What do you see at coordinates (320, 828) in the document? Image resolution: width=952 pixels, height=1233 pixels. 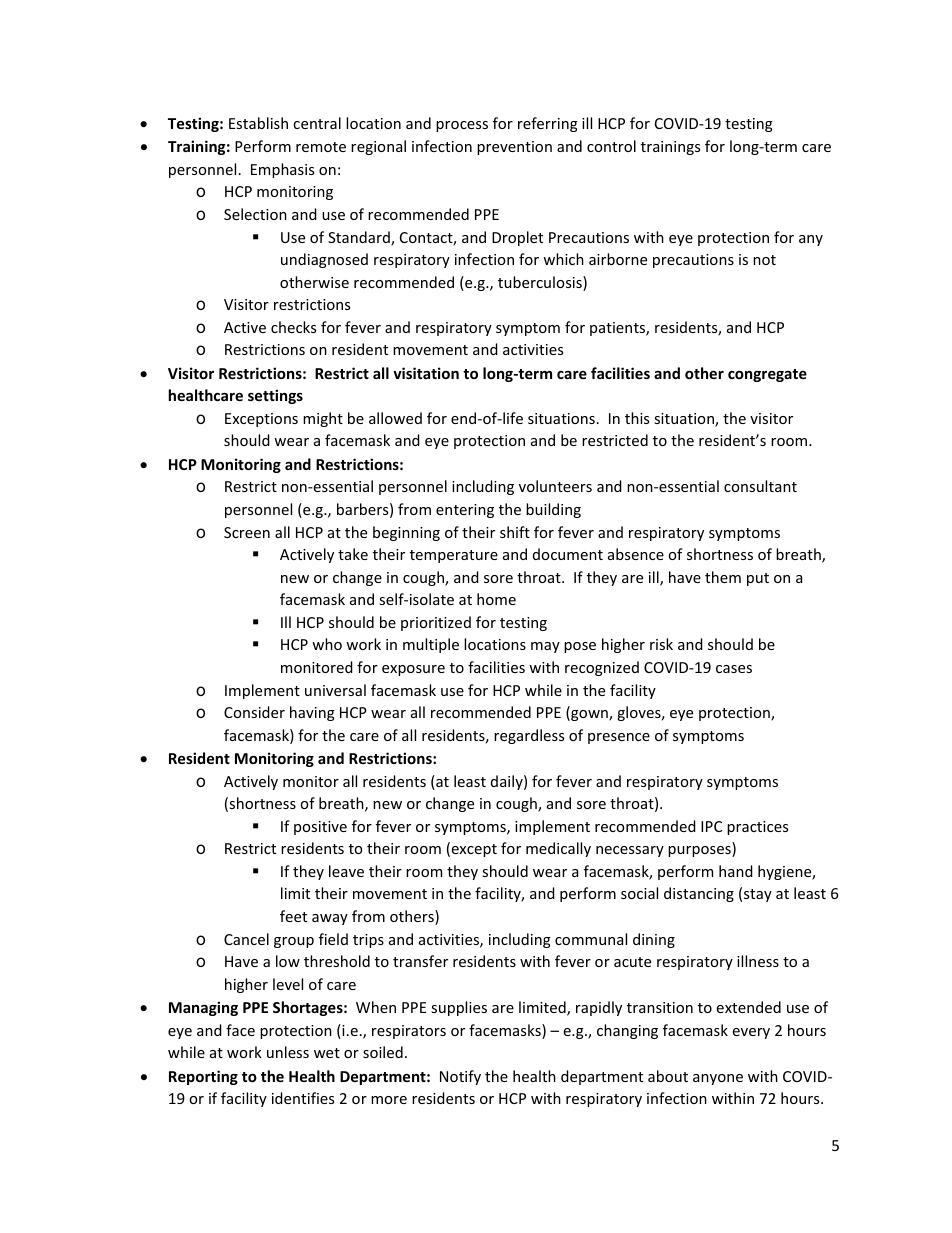 I see `positive` at bounding box center [320, 828].
